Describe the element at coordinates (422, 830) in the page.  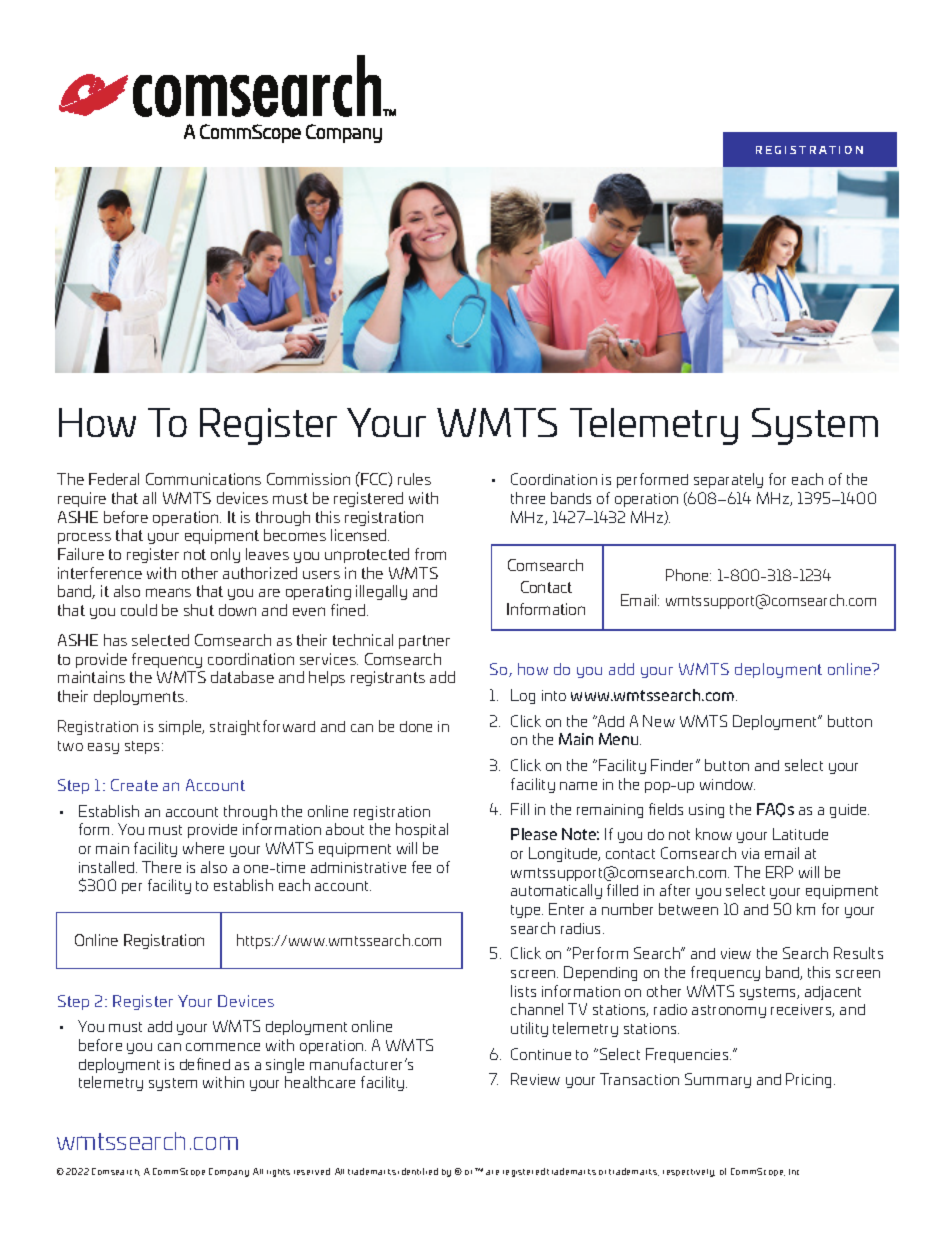
I see `hospital` at that location.
